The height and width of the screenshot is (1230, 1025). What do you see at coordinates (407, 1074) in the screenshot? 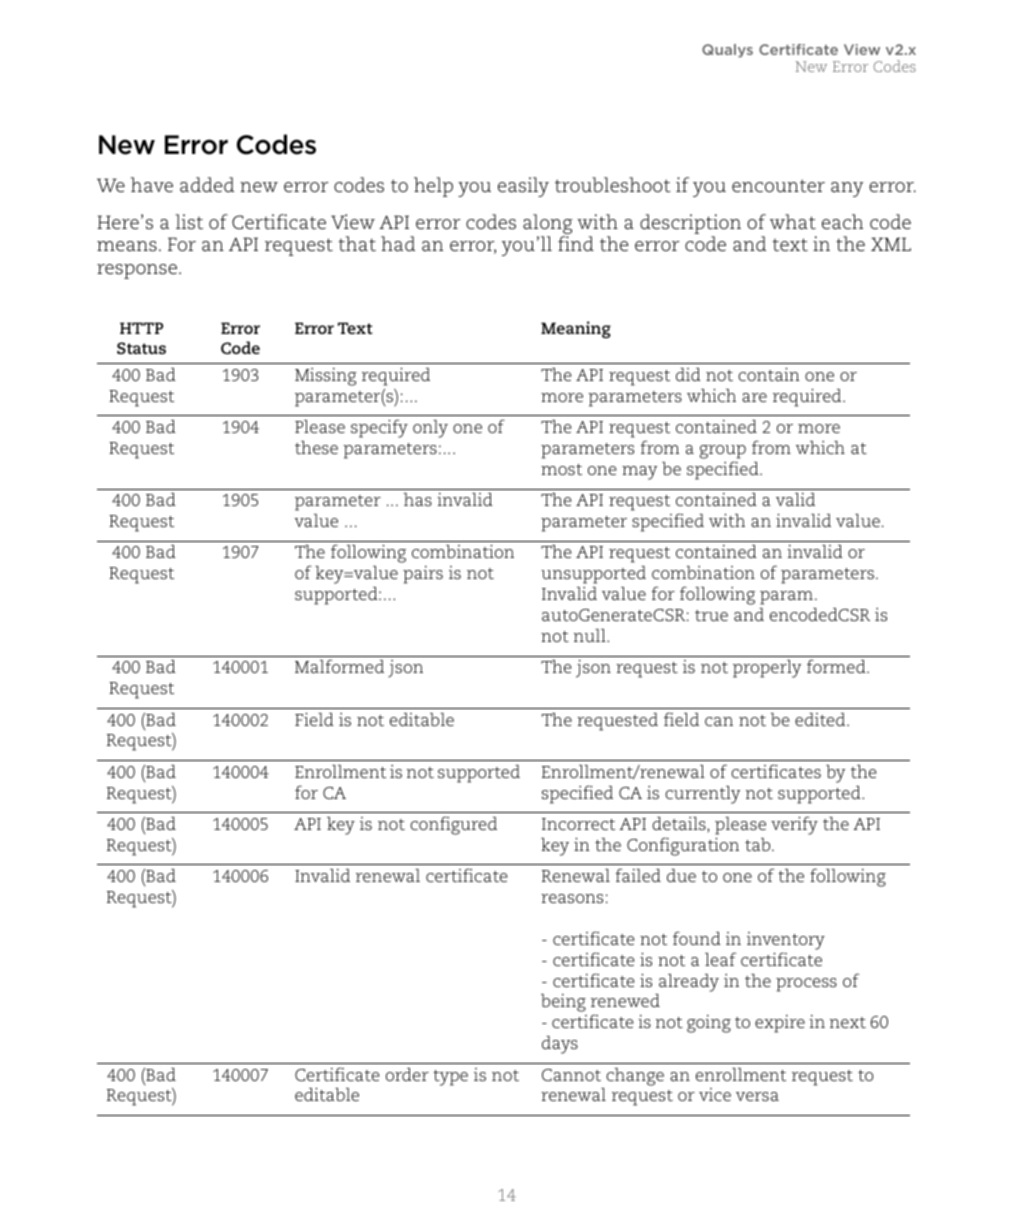
I see `order` at bounding box center [407, 1074].
